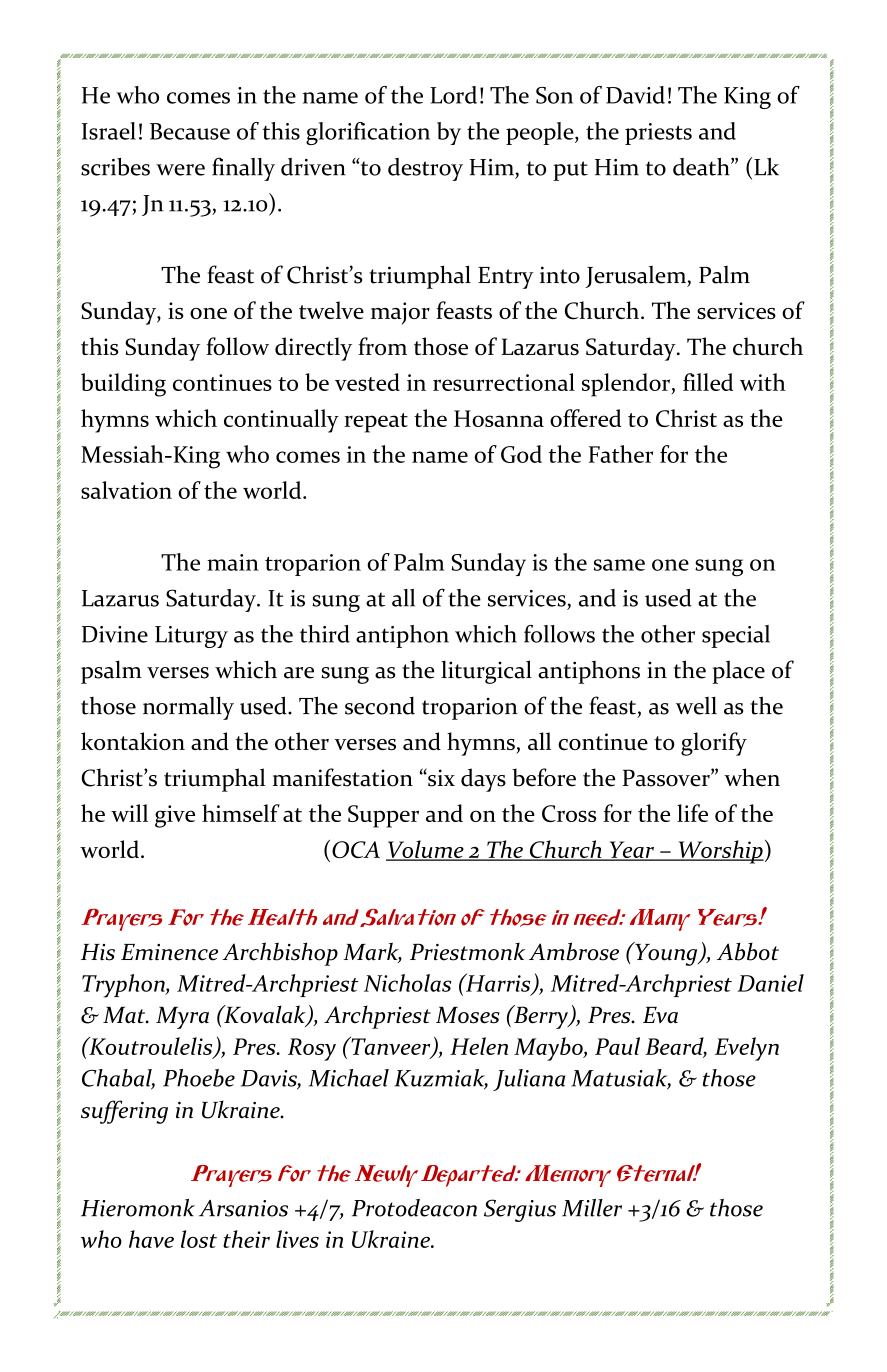 The image size is (887, 1372). I want to click on Eminence, so click(169, 952).
